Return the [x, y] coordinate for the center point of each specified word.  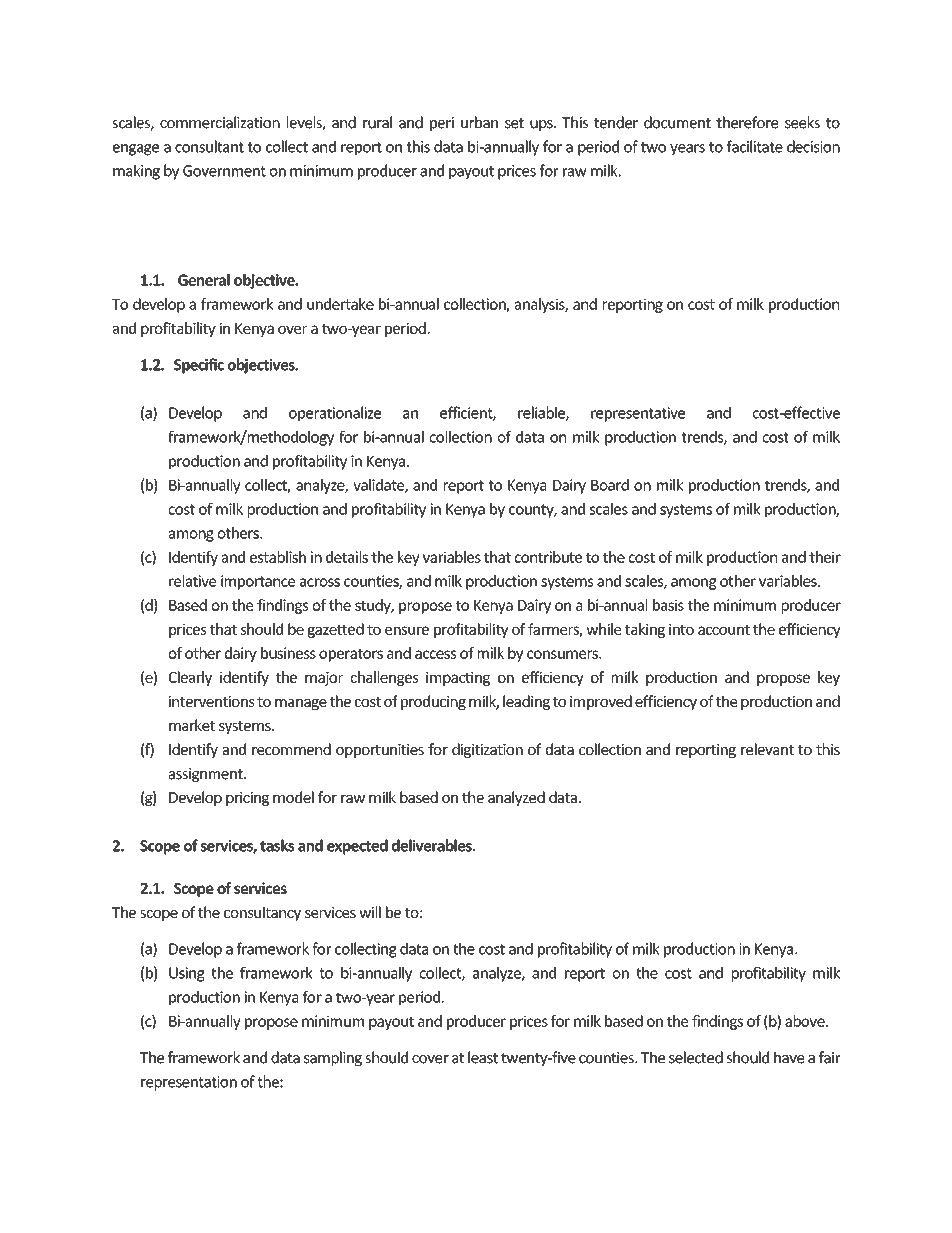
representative [638, 414]
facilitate [755, 146]
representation [189, 1083]
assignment [207, 775]
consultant [209, 146]
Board [610, 485]
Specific [199, 366]
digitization [487, 750]
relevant [767, 749]
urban [479, 122]
